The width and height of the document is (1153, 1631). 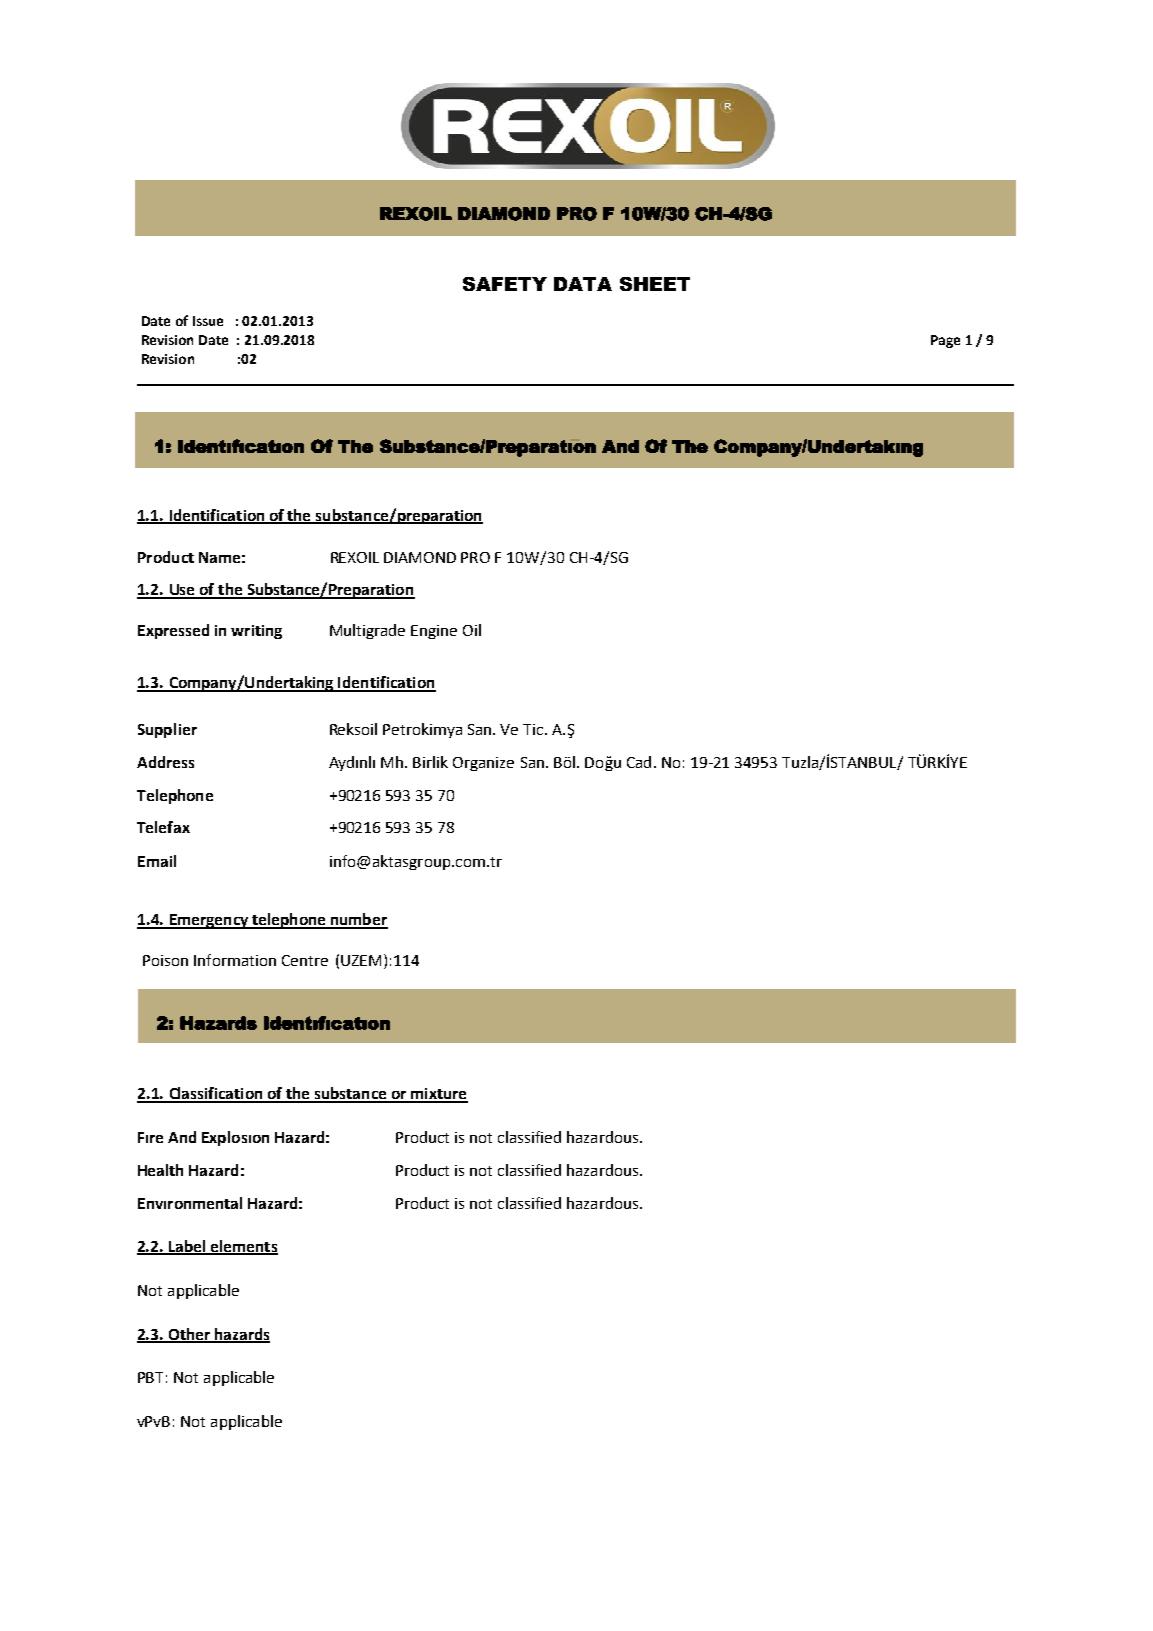 I want to click on Address, so click(x=165, y=762).
